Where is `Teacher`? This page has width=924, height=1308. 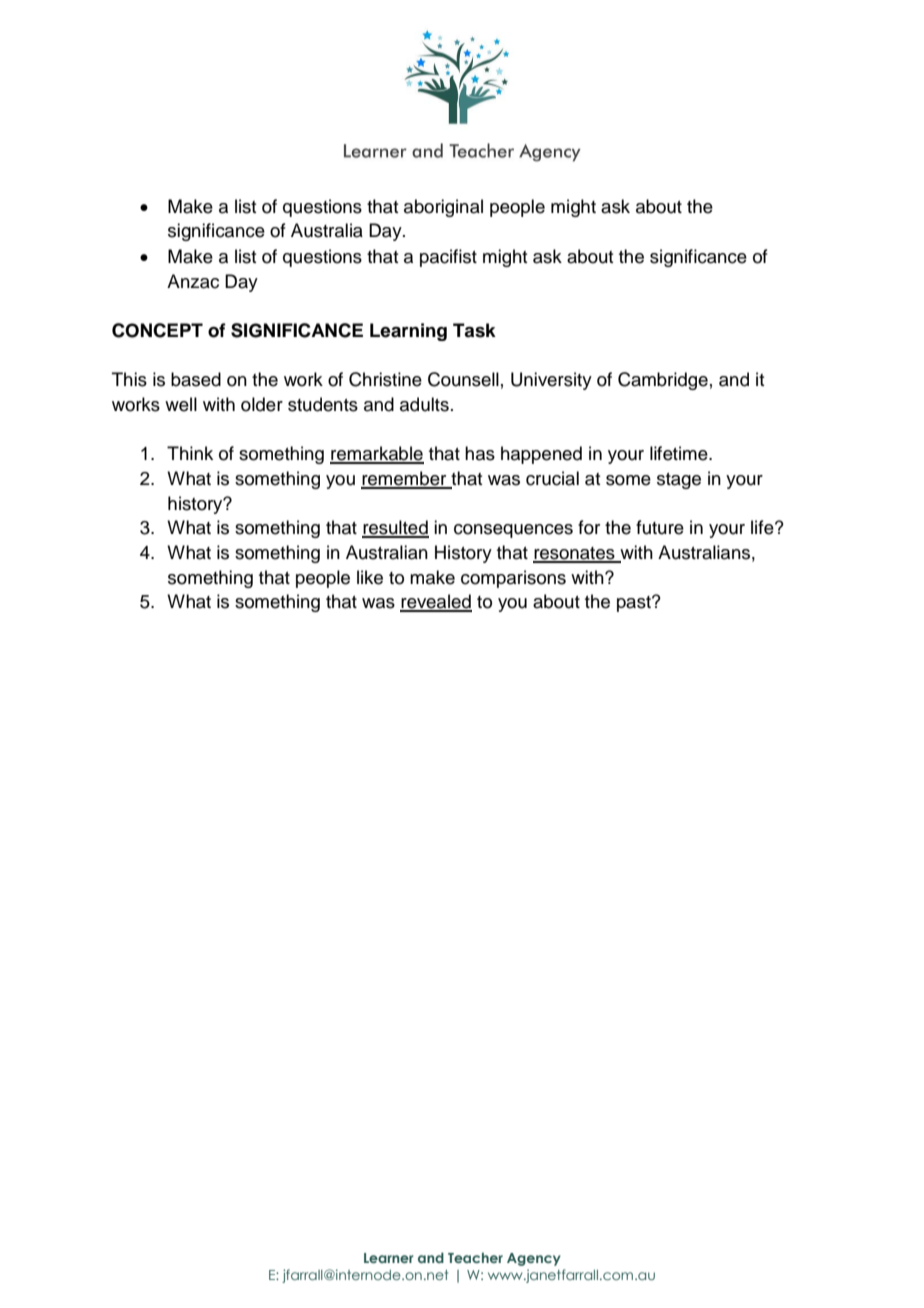
Teacher is located at coordinates (475, 1257).
